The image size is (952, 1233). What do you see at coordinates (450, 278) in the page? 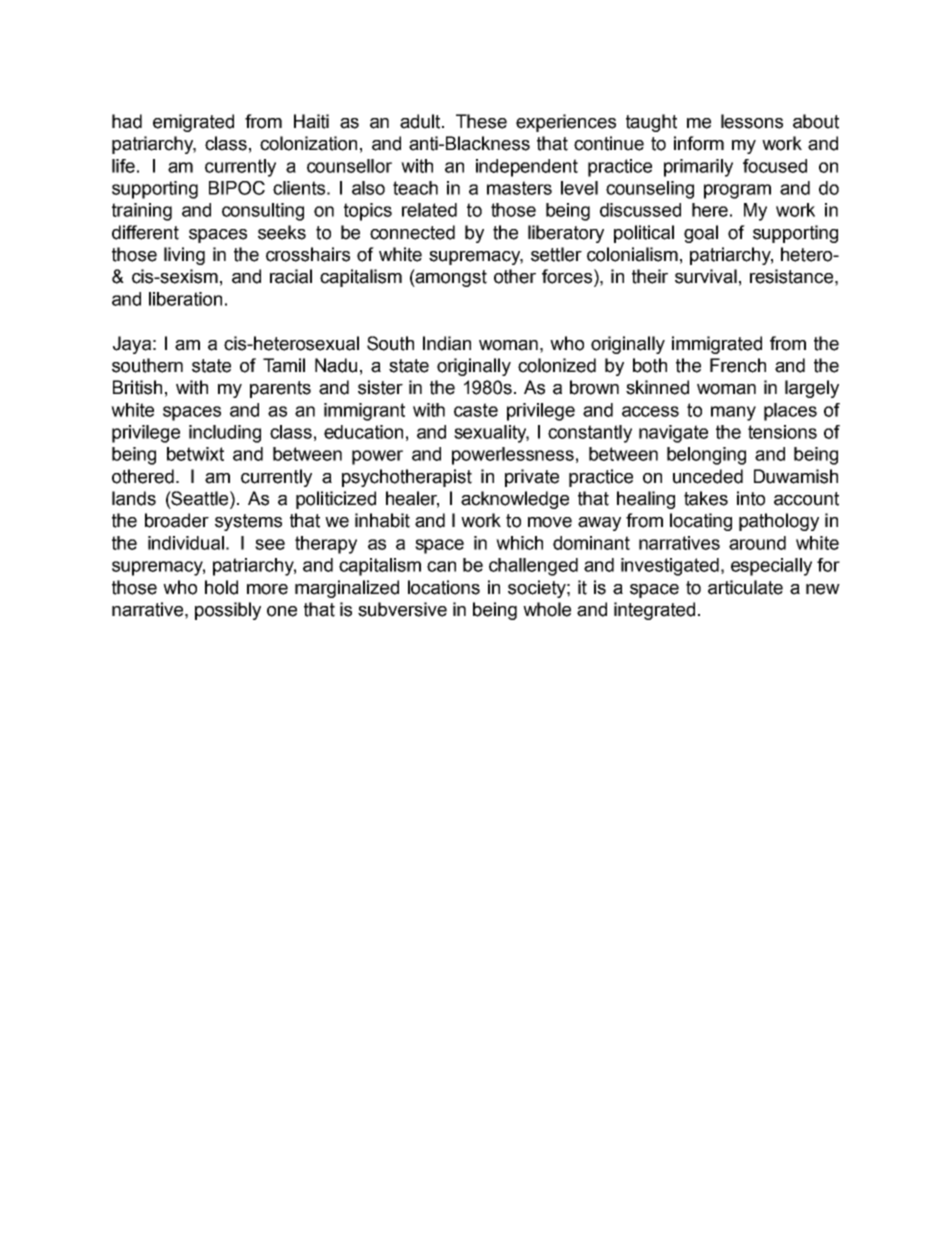
I see `amongst` at bounding box center [450, 278].
